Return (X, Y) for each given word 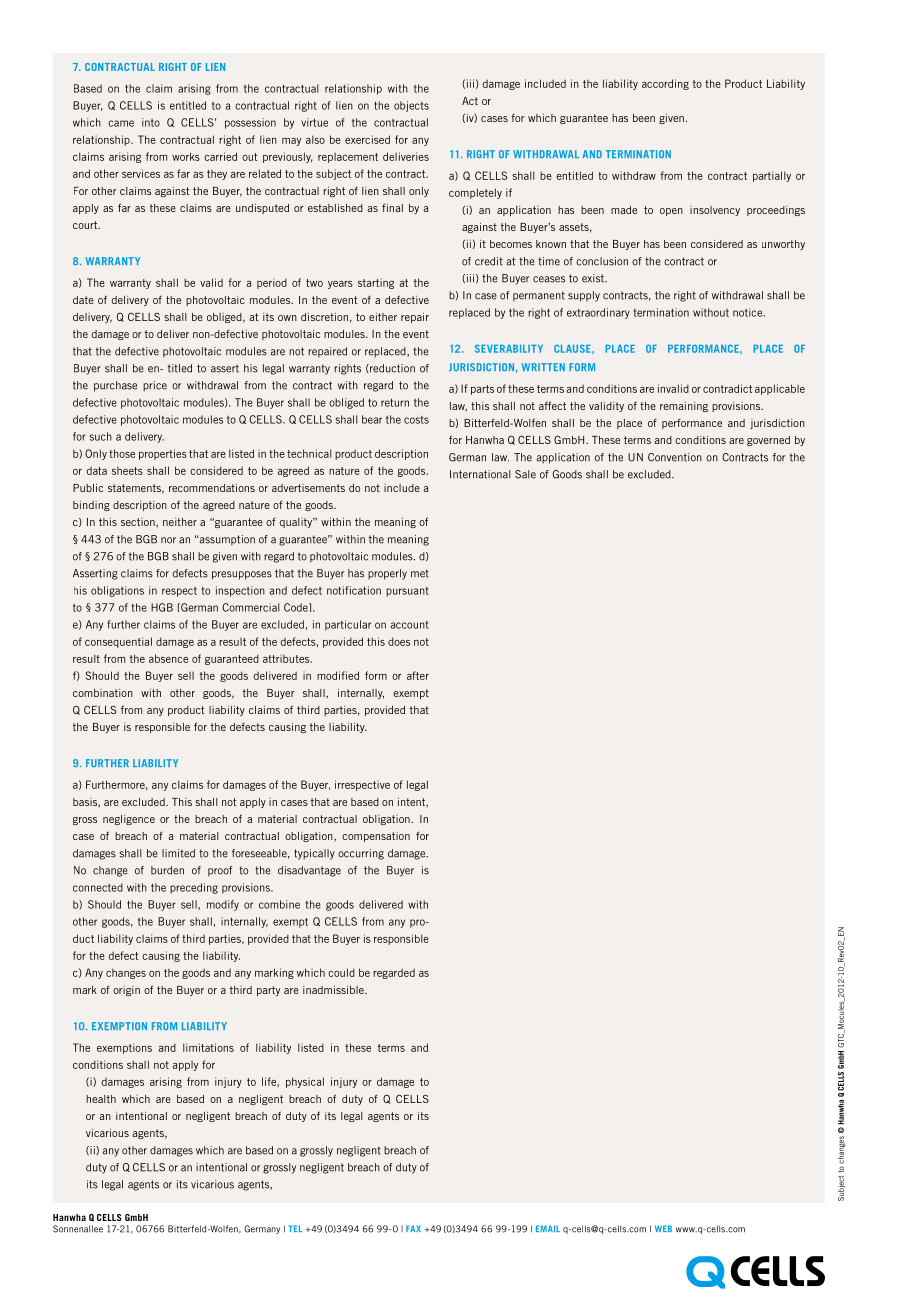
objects (411, 106)
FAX (413, 1228)
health (101, 1099)
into (151, 122)
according (665, 84)
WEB (663, 1228)
